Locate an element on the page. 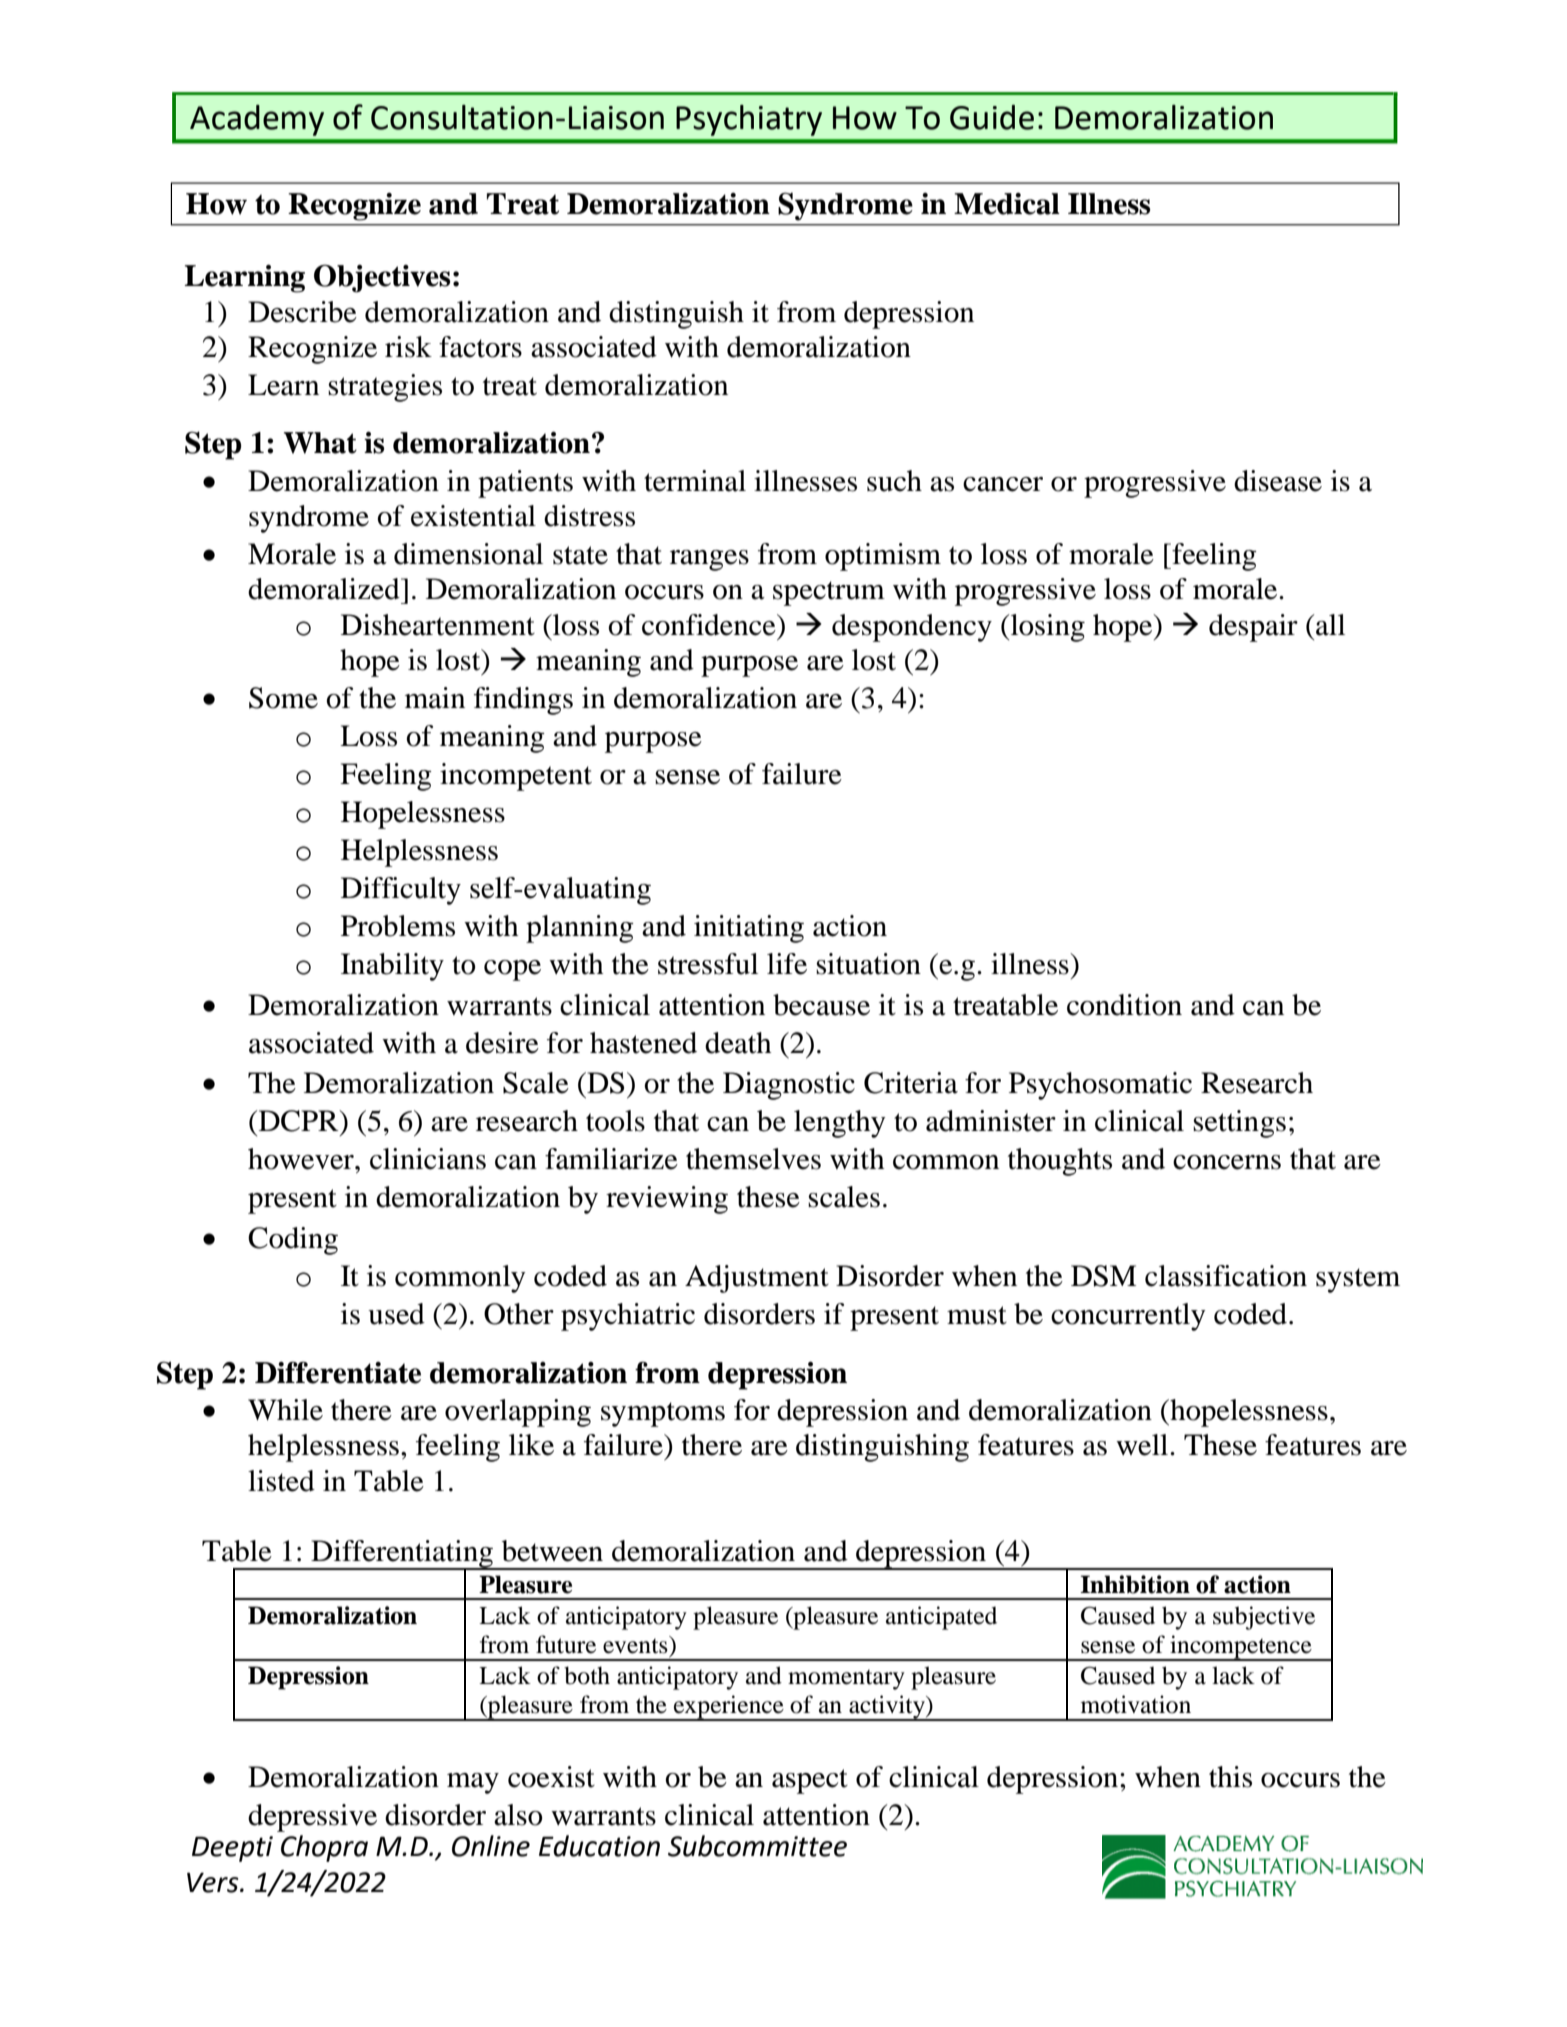  Inability is located at coordinates (392, 967).
